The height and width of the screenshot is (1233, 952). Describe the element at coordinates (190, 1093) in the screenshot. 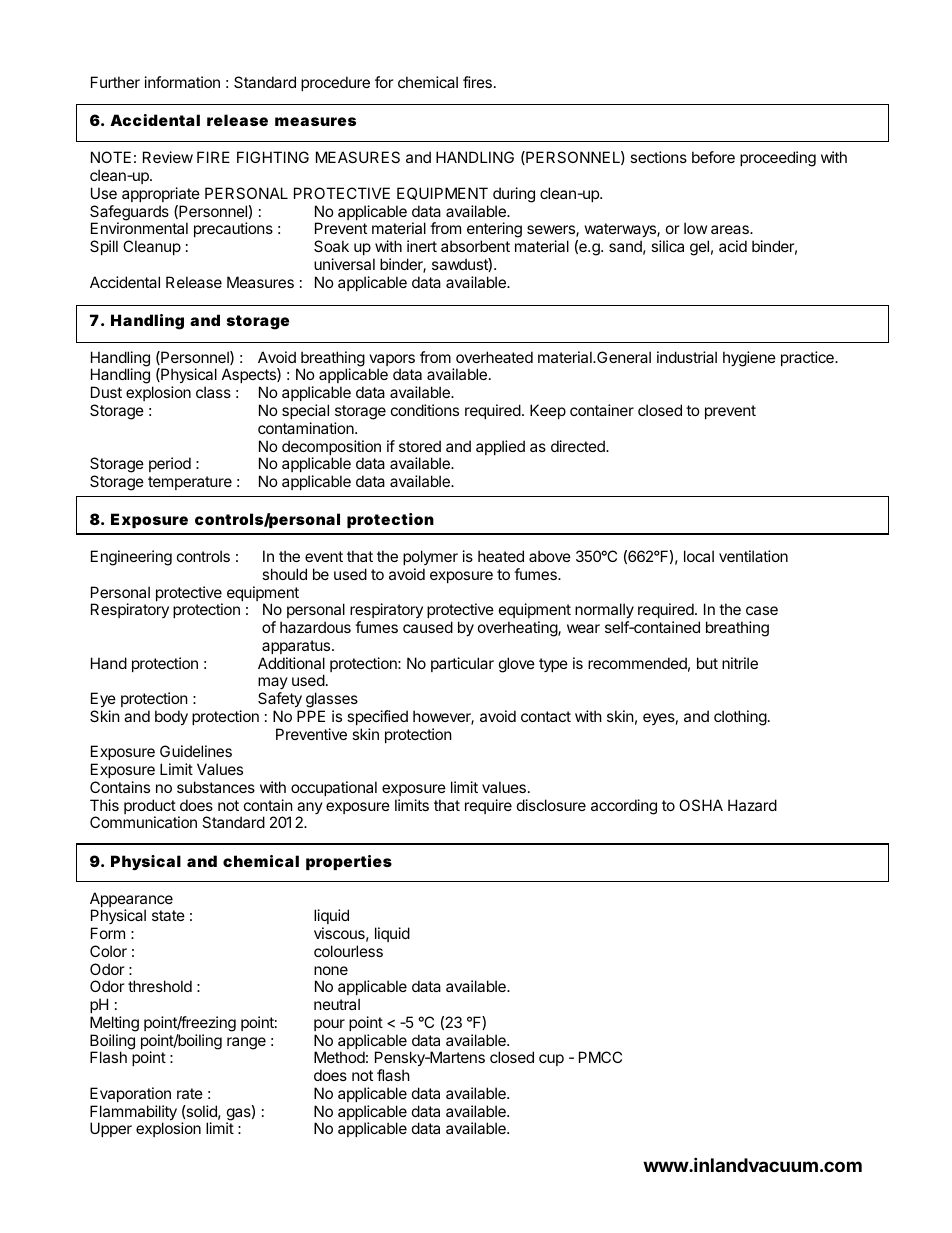

I see `rate` at that location.
